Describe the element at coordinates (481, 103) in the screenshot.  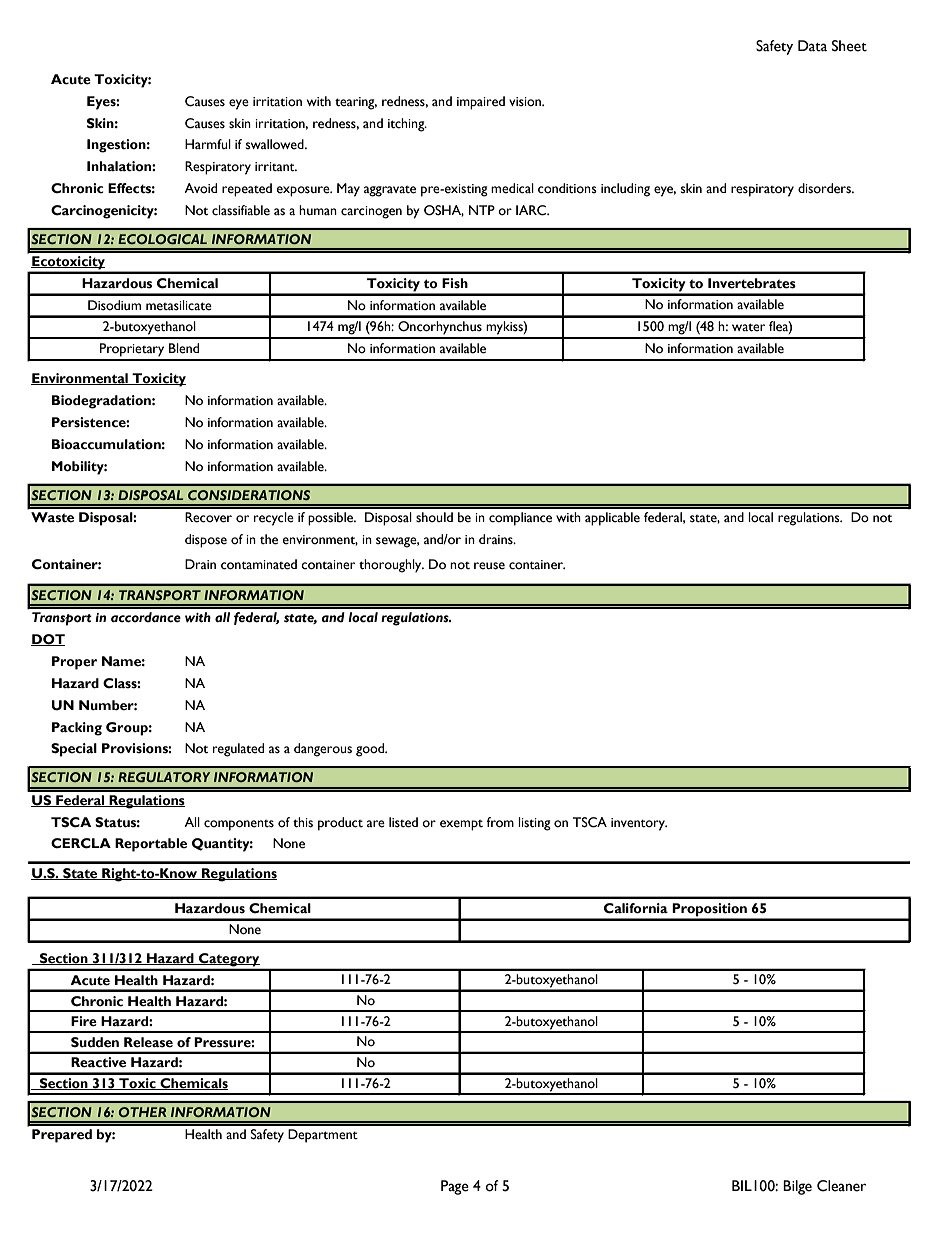
I see `impaired` at that location.
